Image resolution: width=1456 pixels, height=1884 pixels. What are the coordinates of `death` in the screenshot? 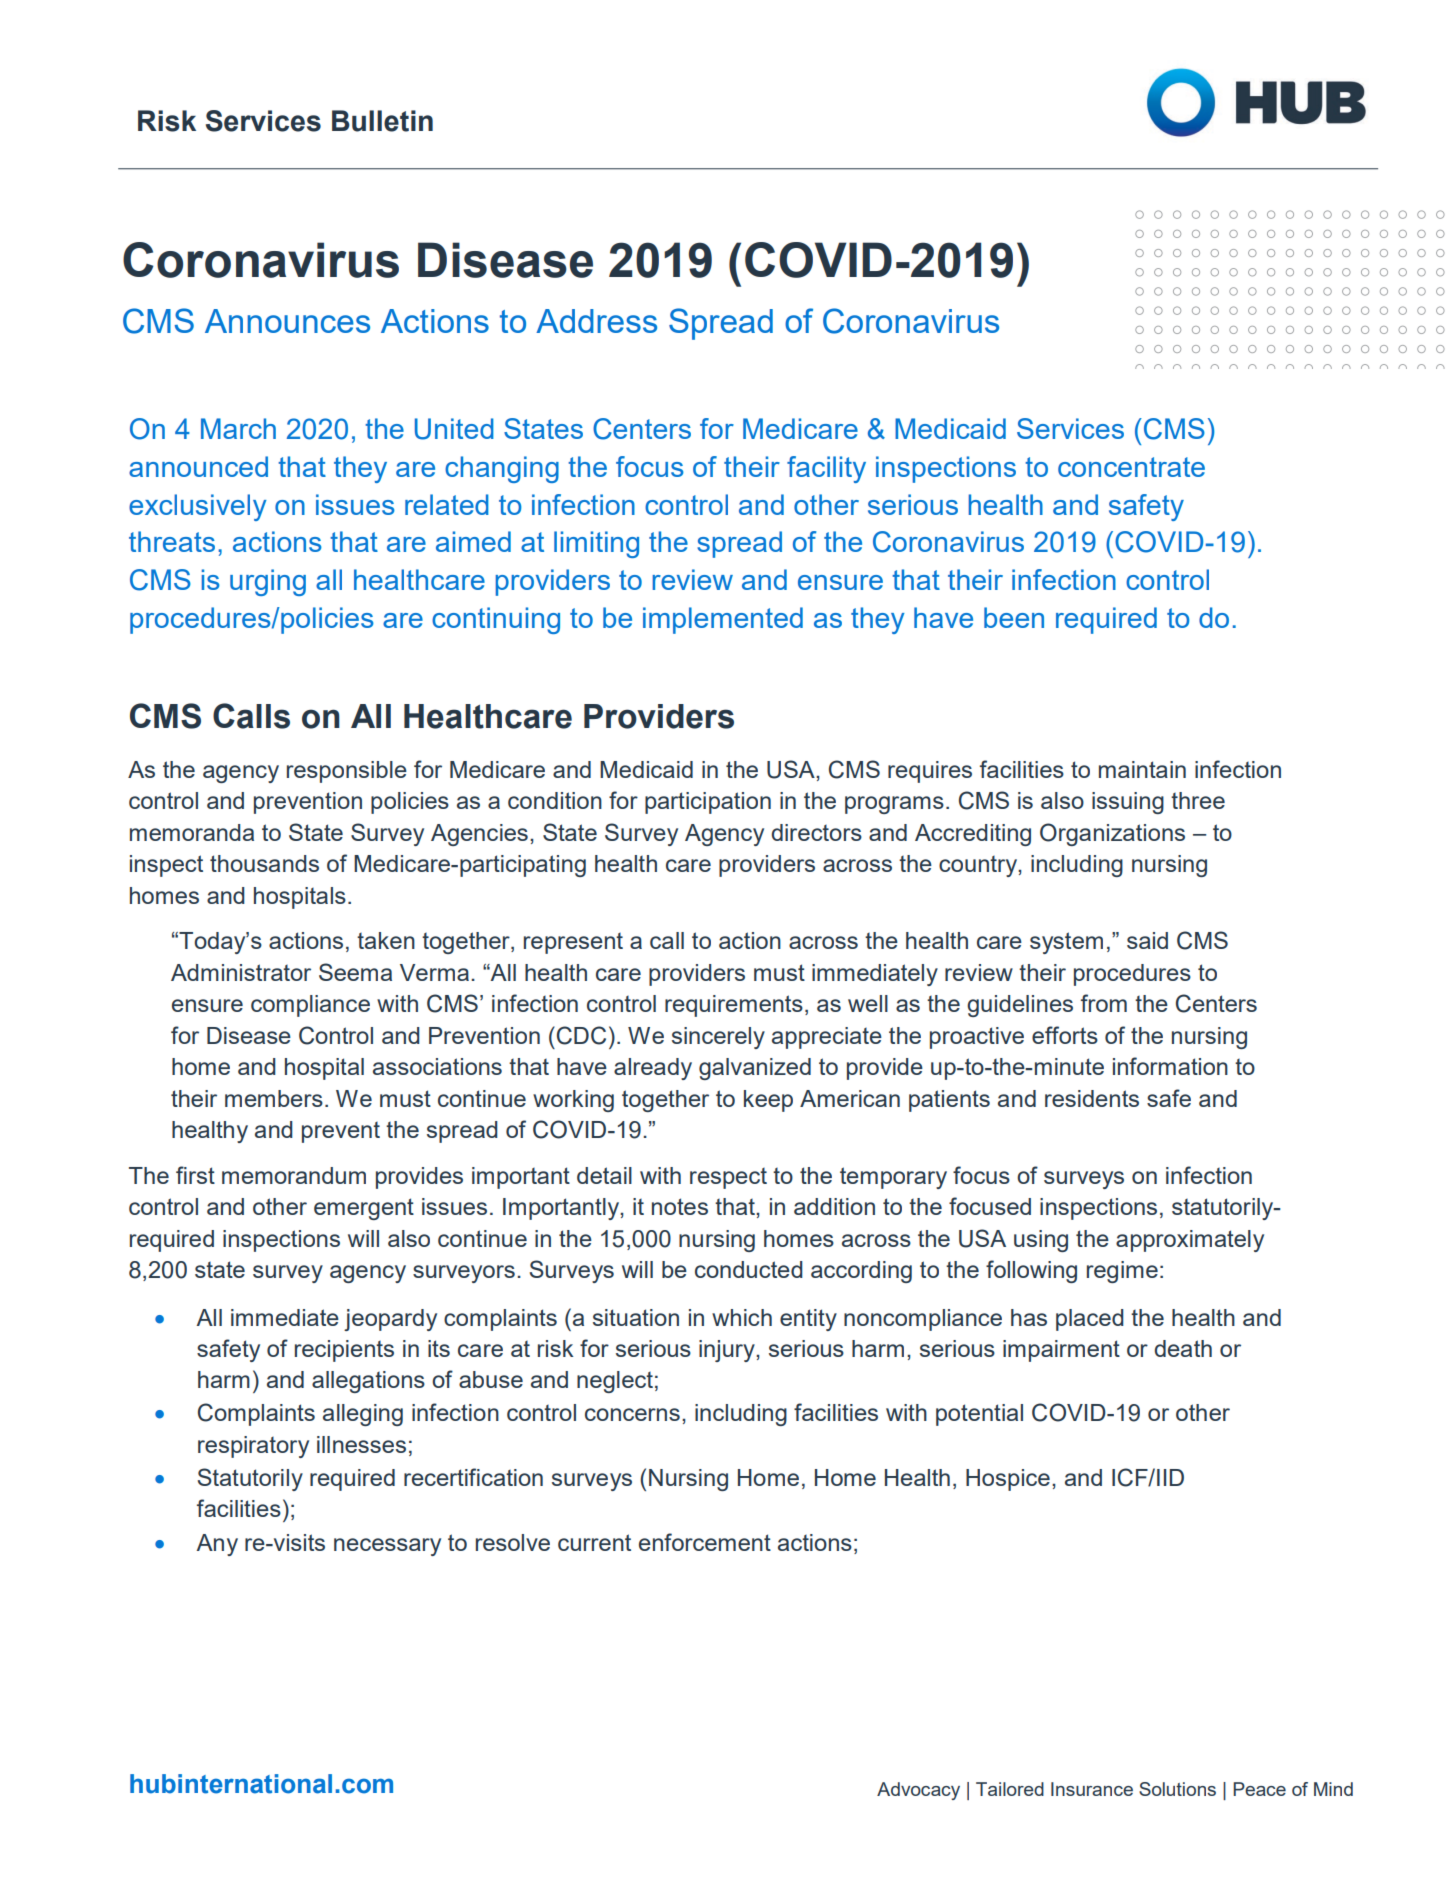 It's located at (1183, 1348).
